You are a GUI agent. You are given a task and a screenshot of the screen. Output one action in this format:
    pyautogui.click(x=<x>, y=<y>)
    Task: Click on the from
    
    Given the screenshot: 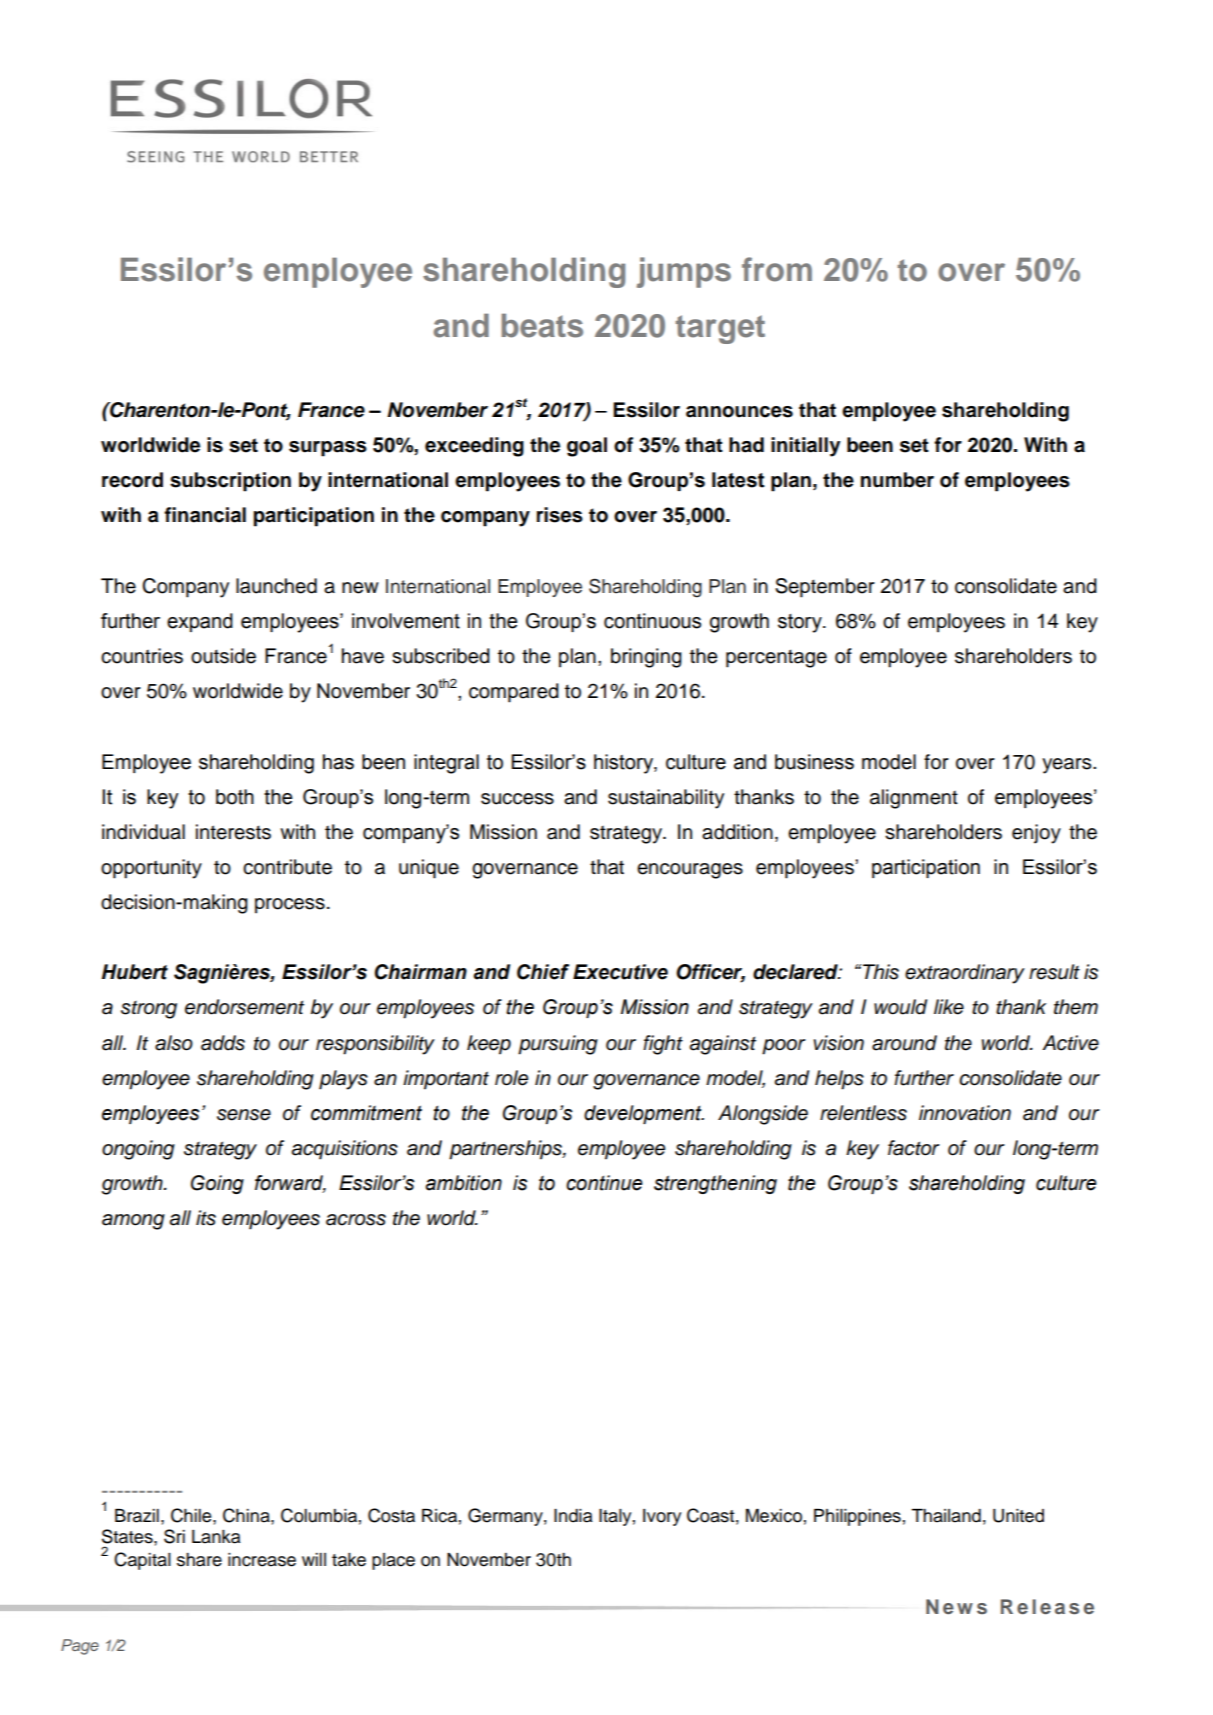 What is the action you would take?
    pyautogui.click(x=777, y=269)
